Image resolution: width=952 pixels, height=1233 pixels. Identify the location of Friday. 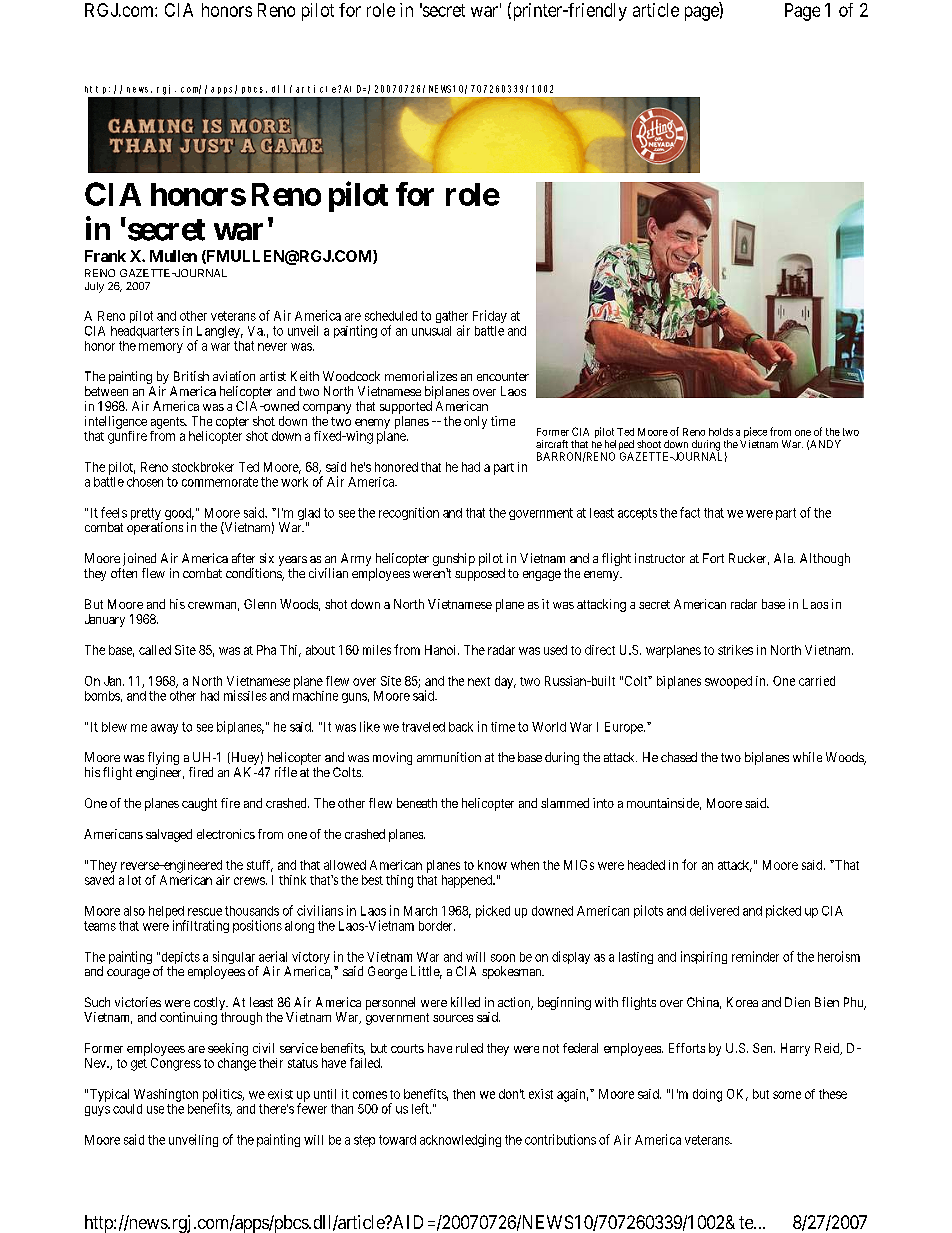
(490, 316).
